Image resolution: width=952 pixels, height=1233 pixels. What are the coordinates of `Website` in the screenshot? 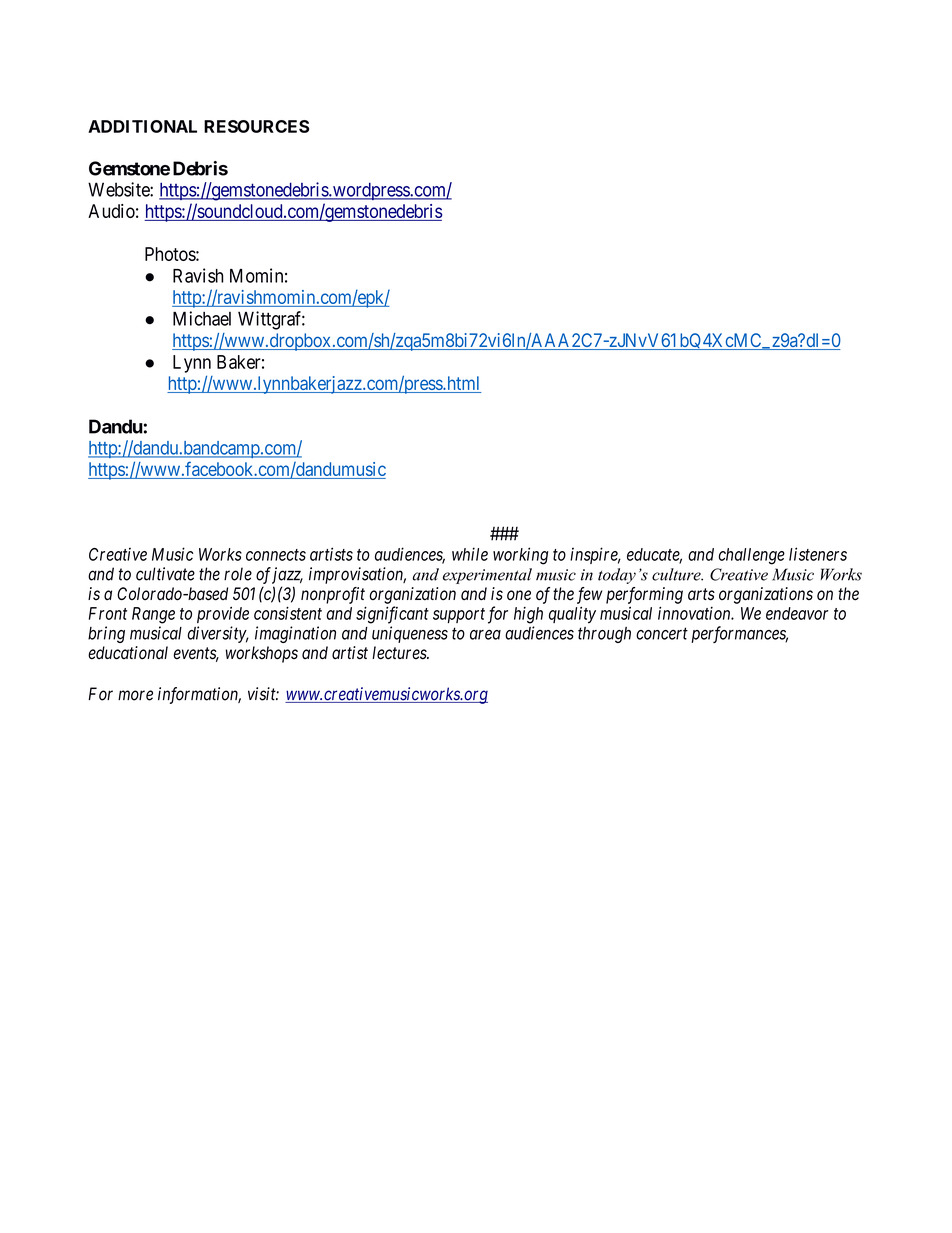 It's located at (119, 189).
